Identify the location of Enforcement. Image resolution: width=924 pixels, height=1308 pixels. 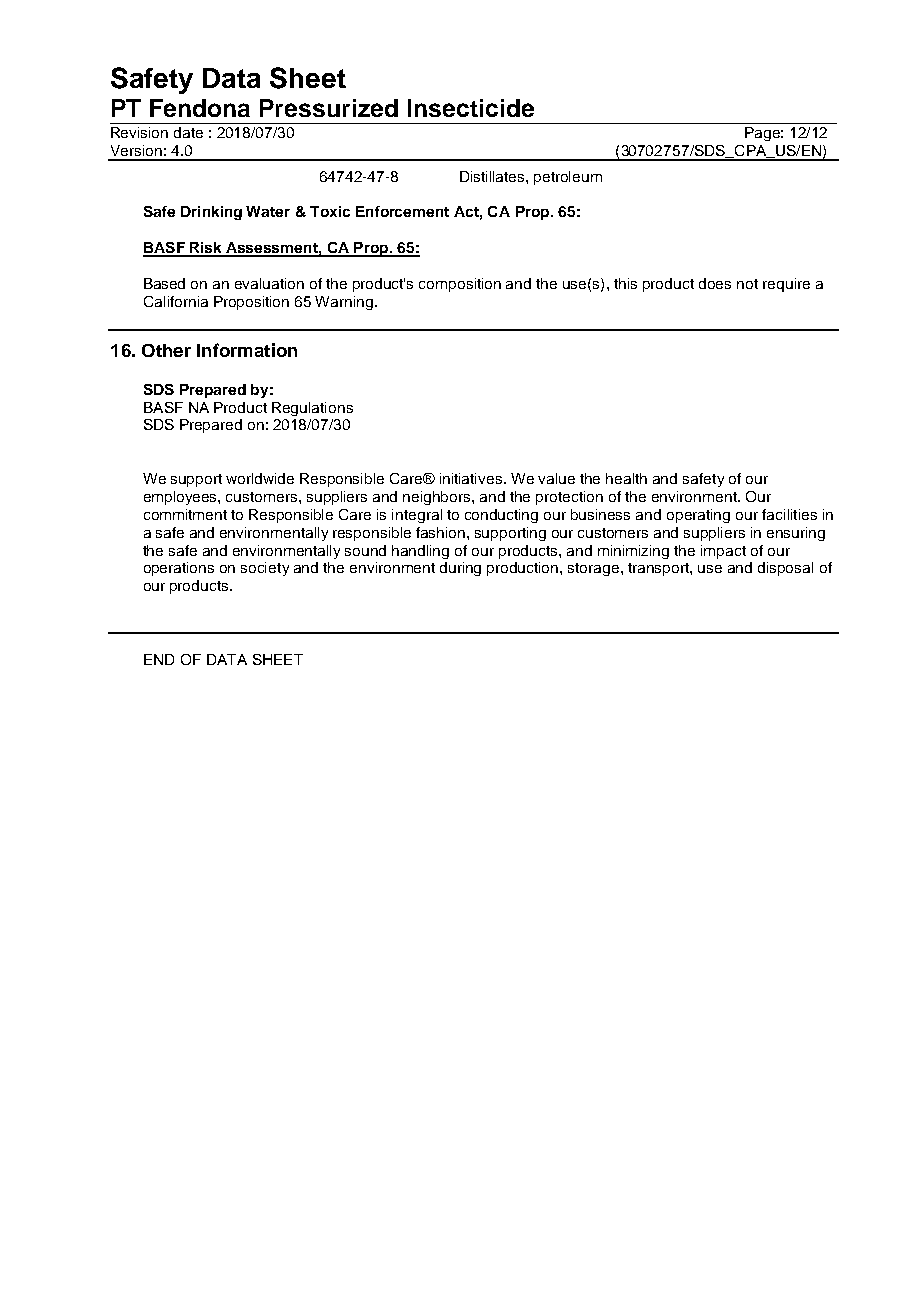
(402, 211).
